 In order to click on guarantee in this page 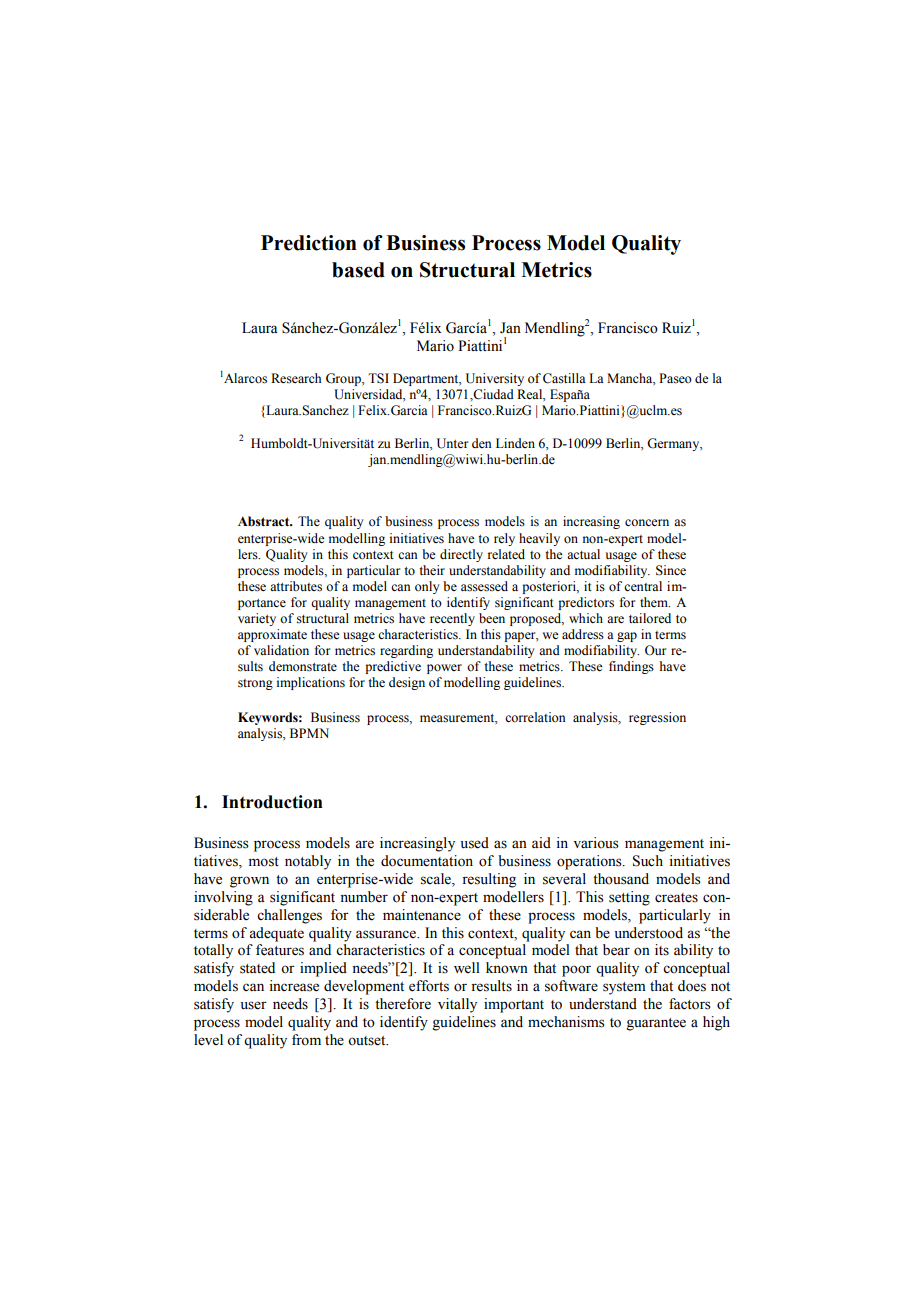, I will do `click(656, 1024)`.
